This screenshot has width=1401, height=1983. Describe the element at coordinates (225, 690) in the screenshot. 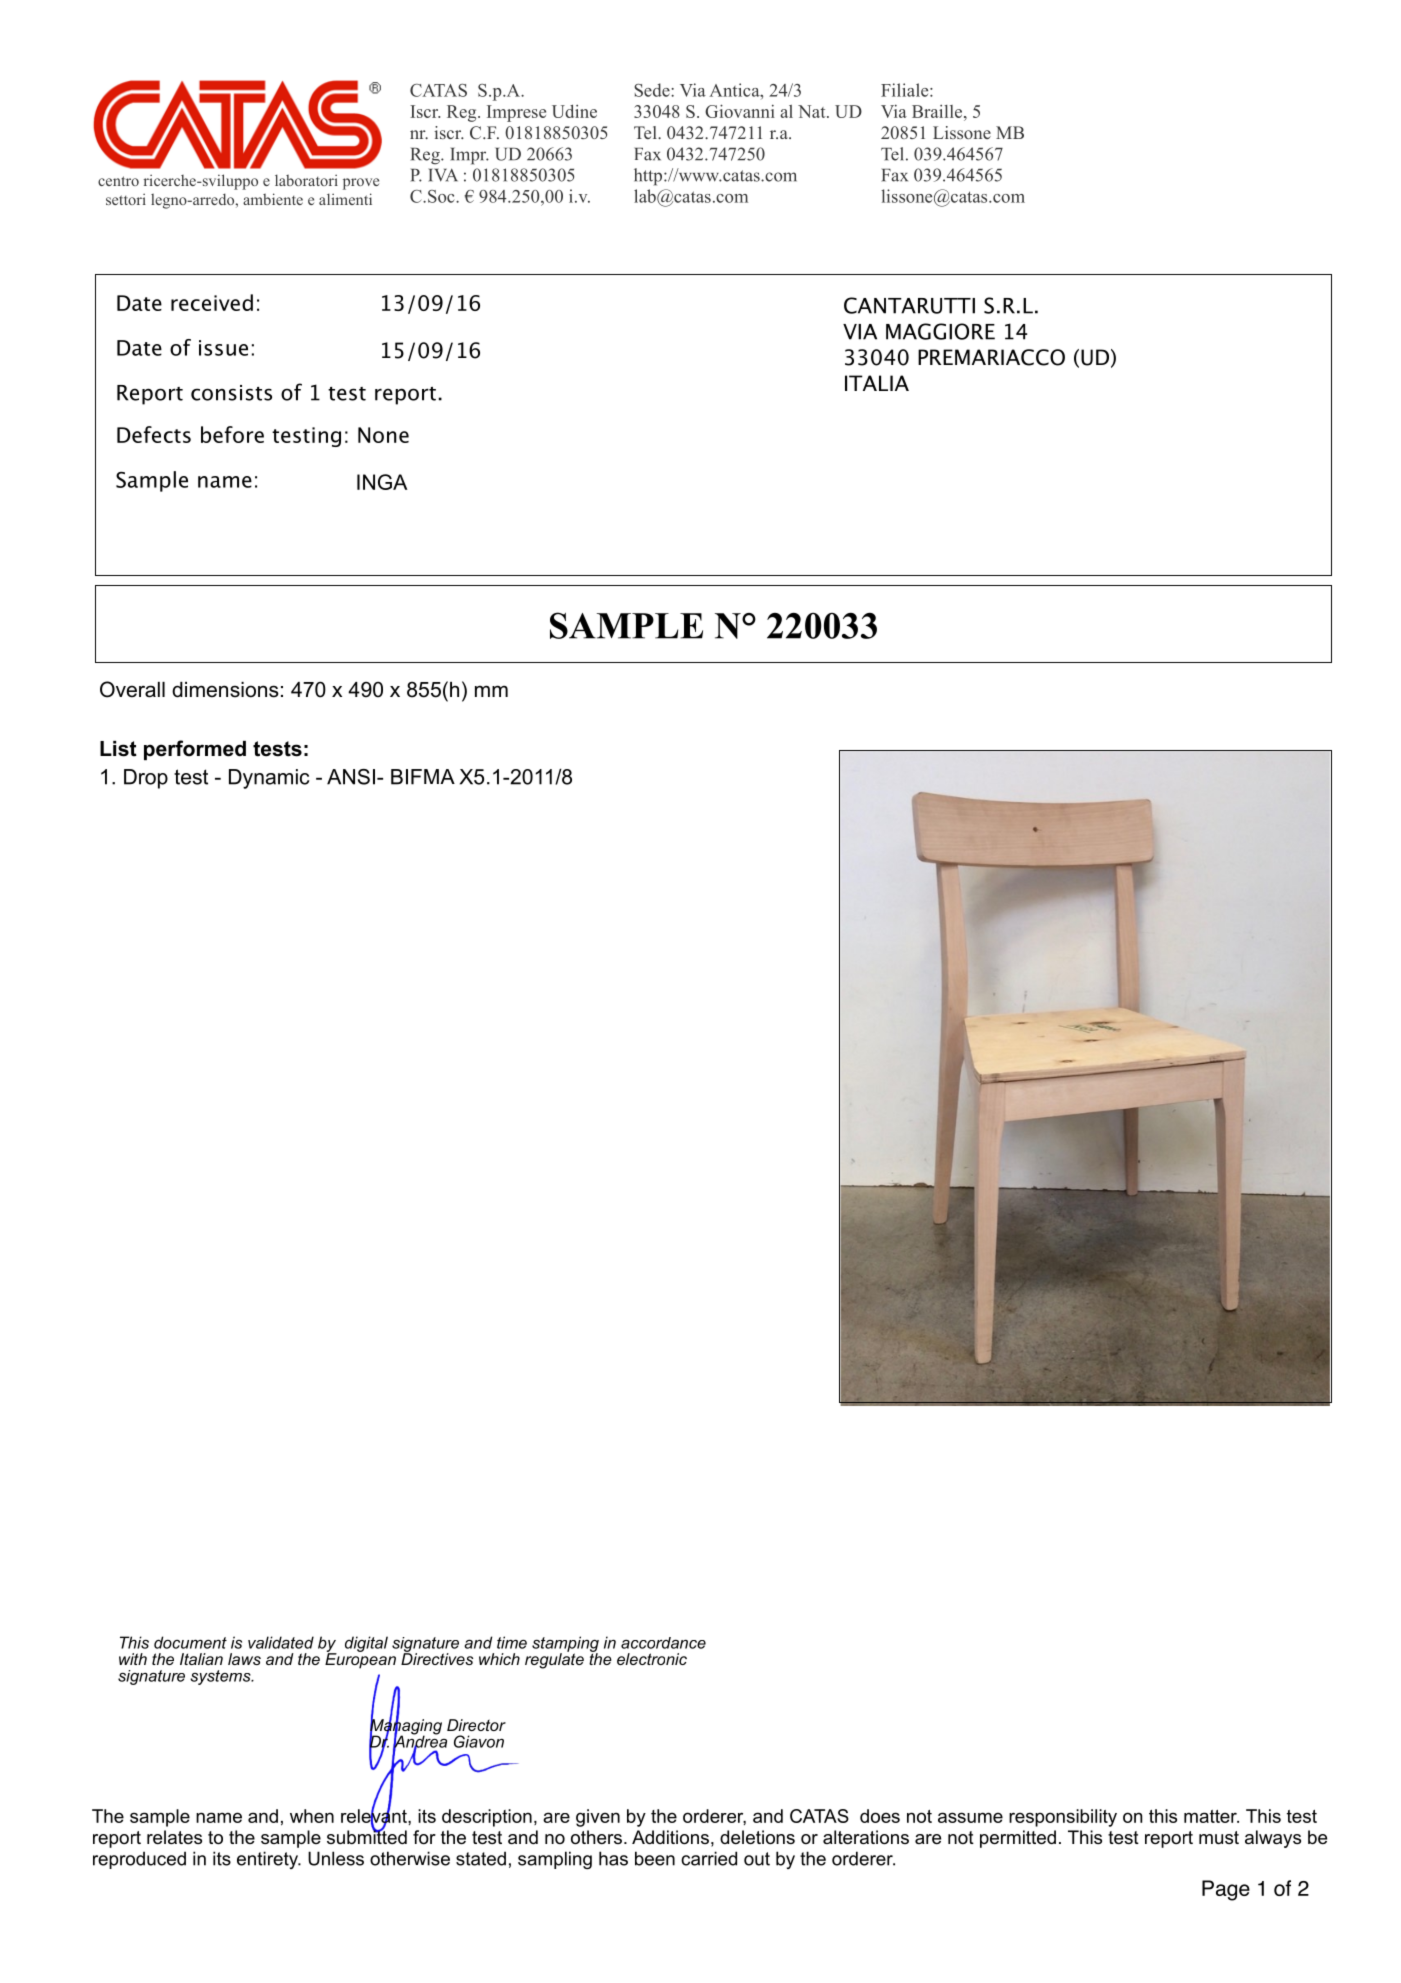

I see `dimensions` at that location.
